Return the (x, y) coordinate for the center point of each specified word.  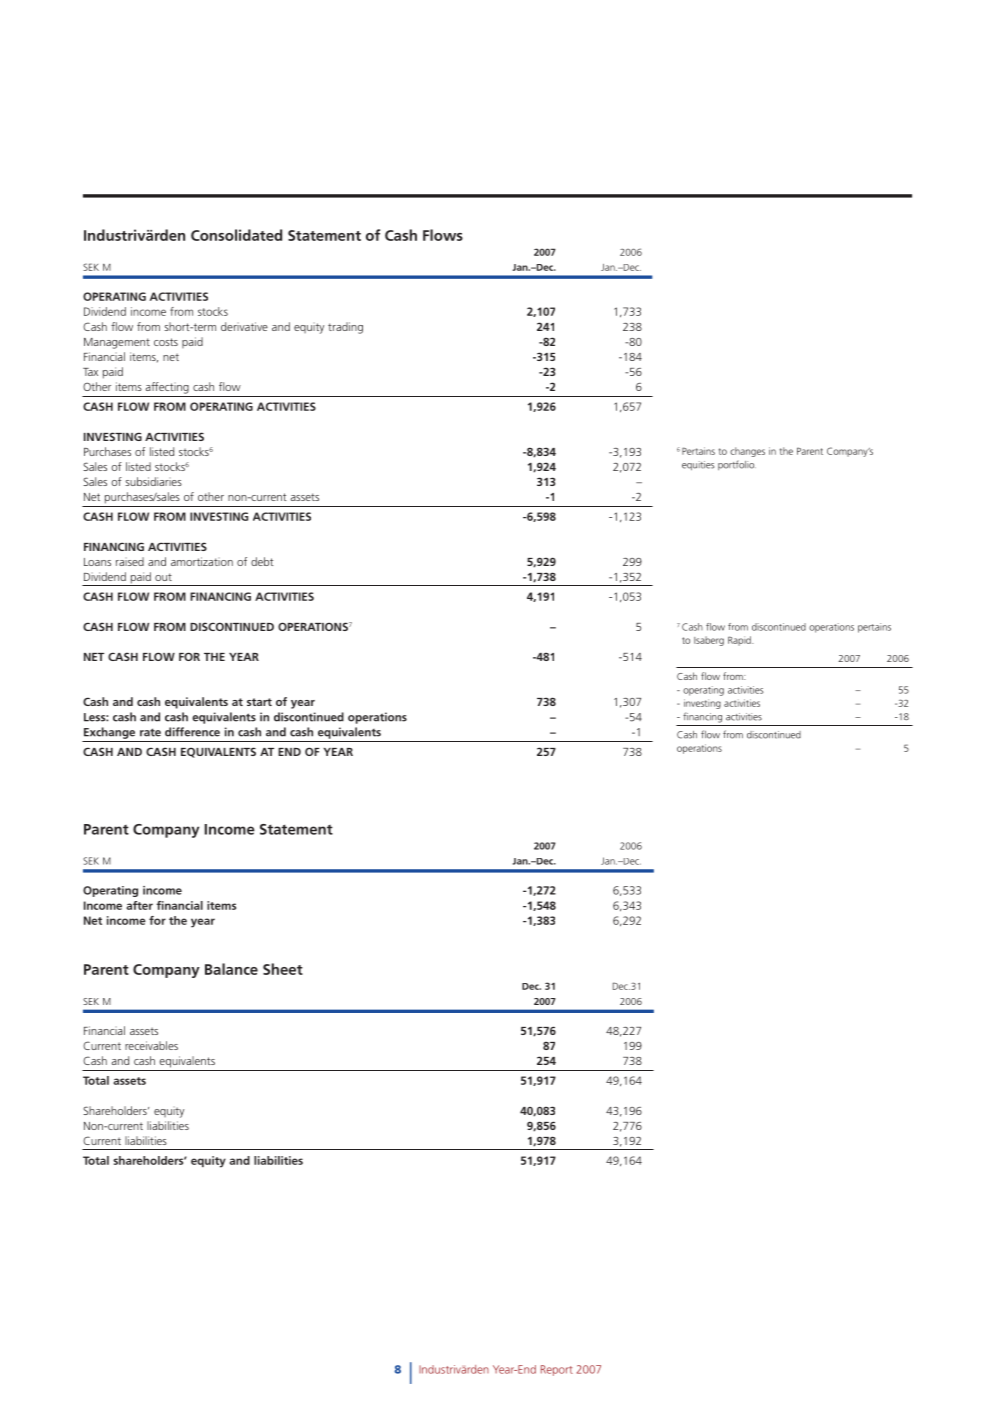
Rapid (740, 641)
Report (557, 1370)
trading (345, 328)
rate (150, 732)
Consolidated (236, 235)
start (259, 702)
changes (747, 452)
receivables (151, 1045)
